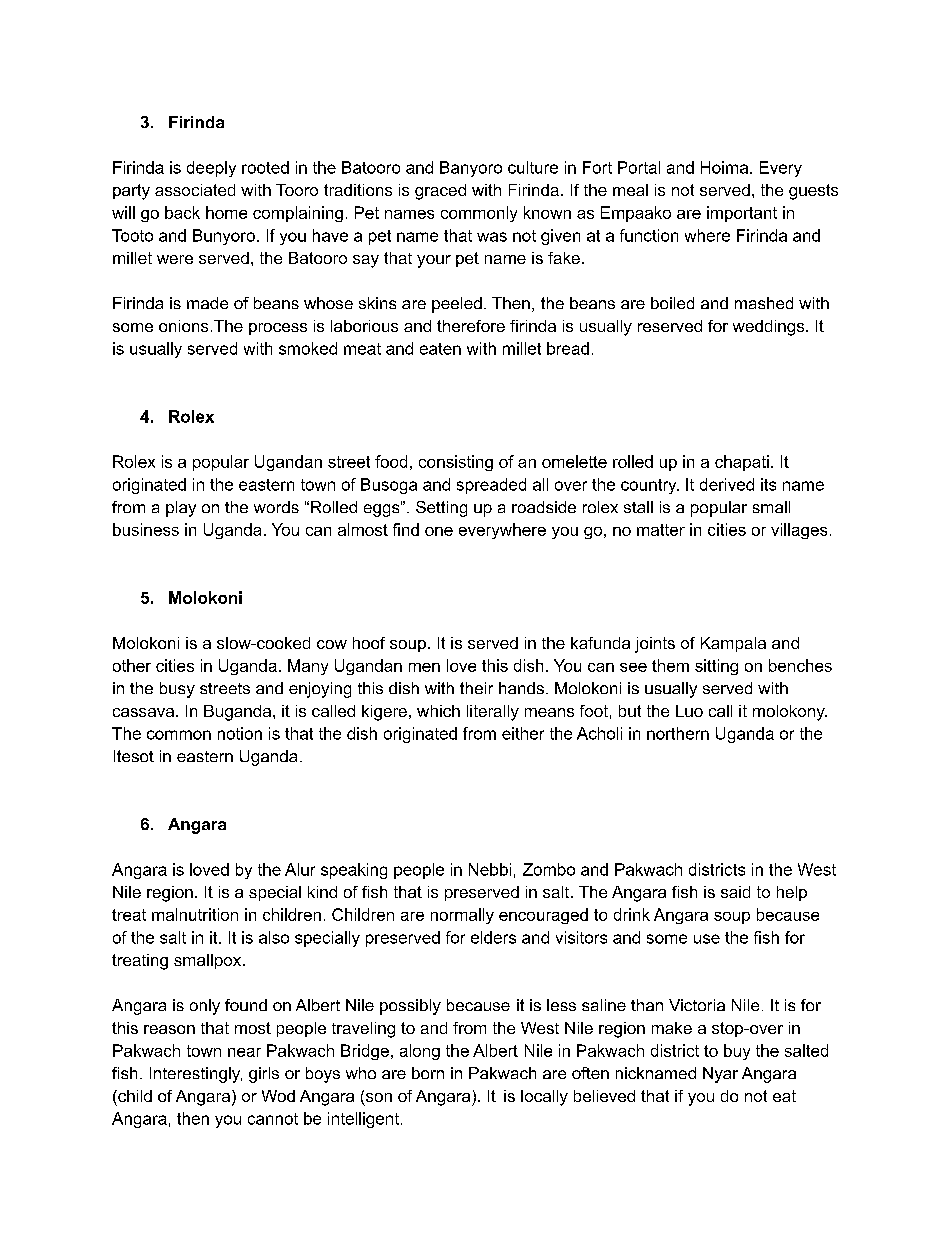 The width and height of the screenshot is (952, 1233). Describe the element at coordinates (428, 1073) in the screenshot. I see `born` at that location.
